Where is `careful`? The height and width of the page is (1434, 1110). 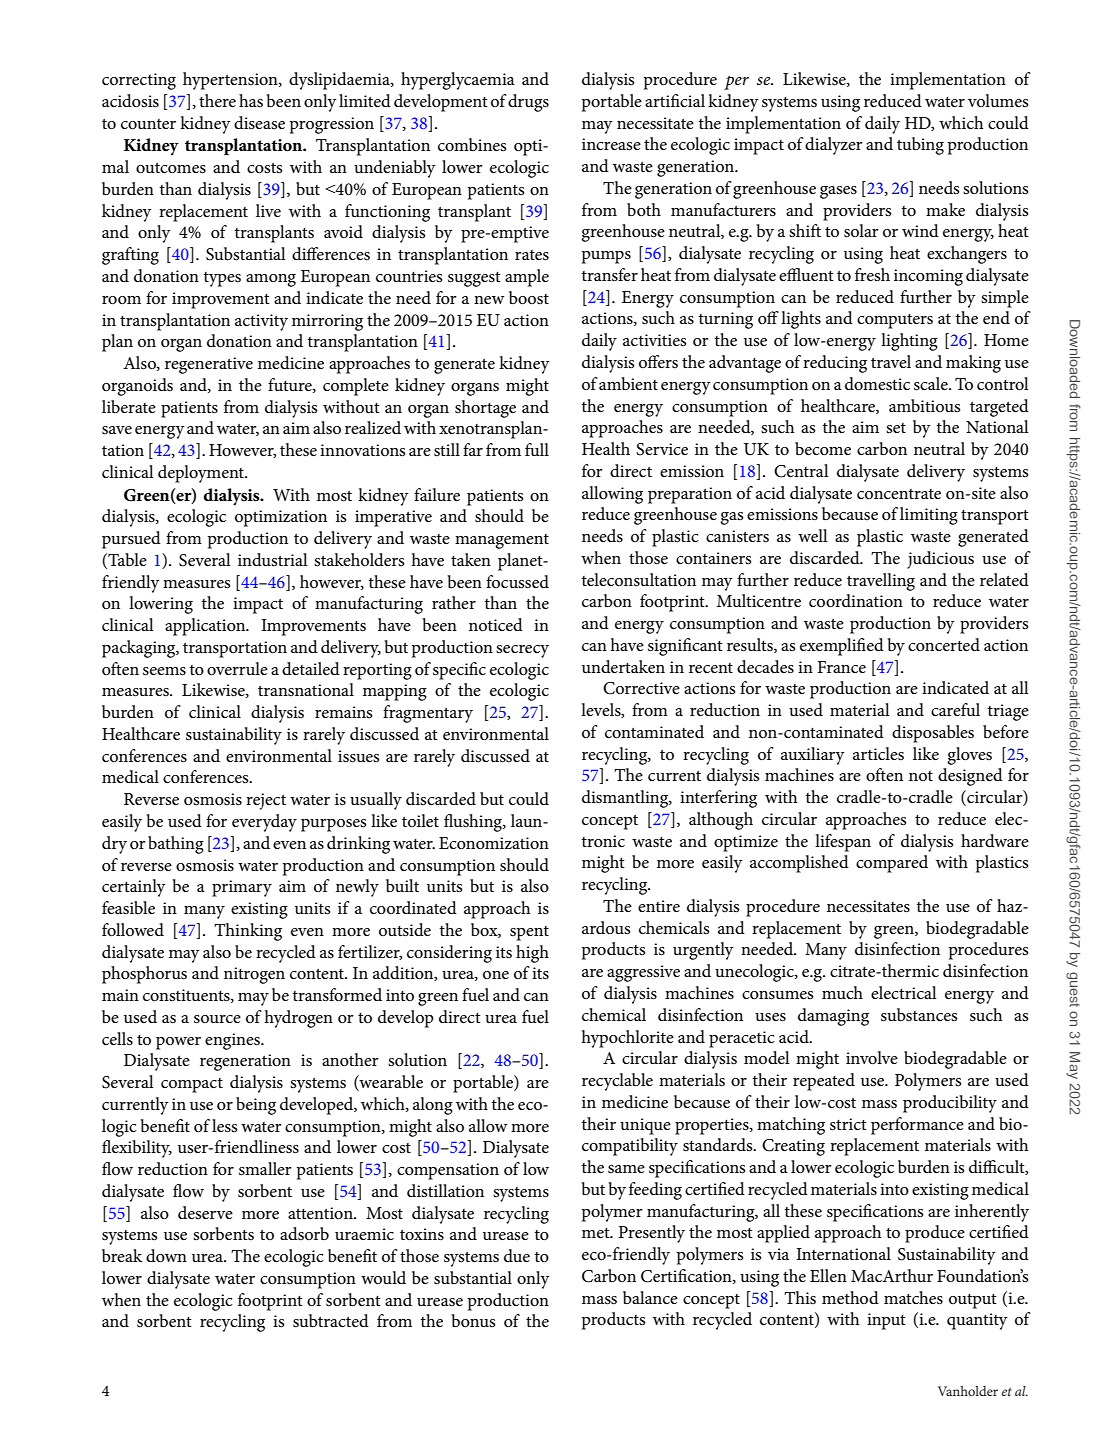 careful is located at coordinates (955, 709).
